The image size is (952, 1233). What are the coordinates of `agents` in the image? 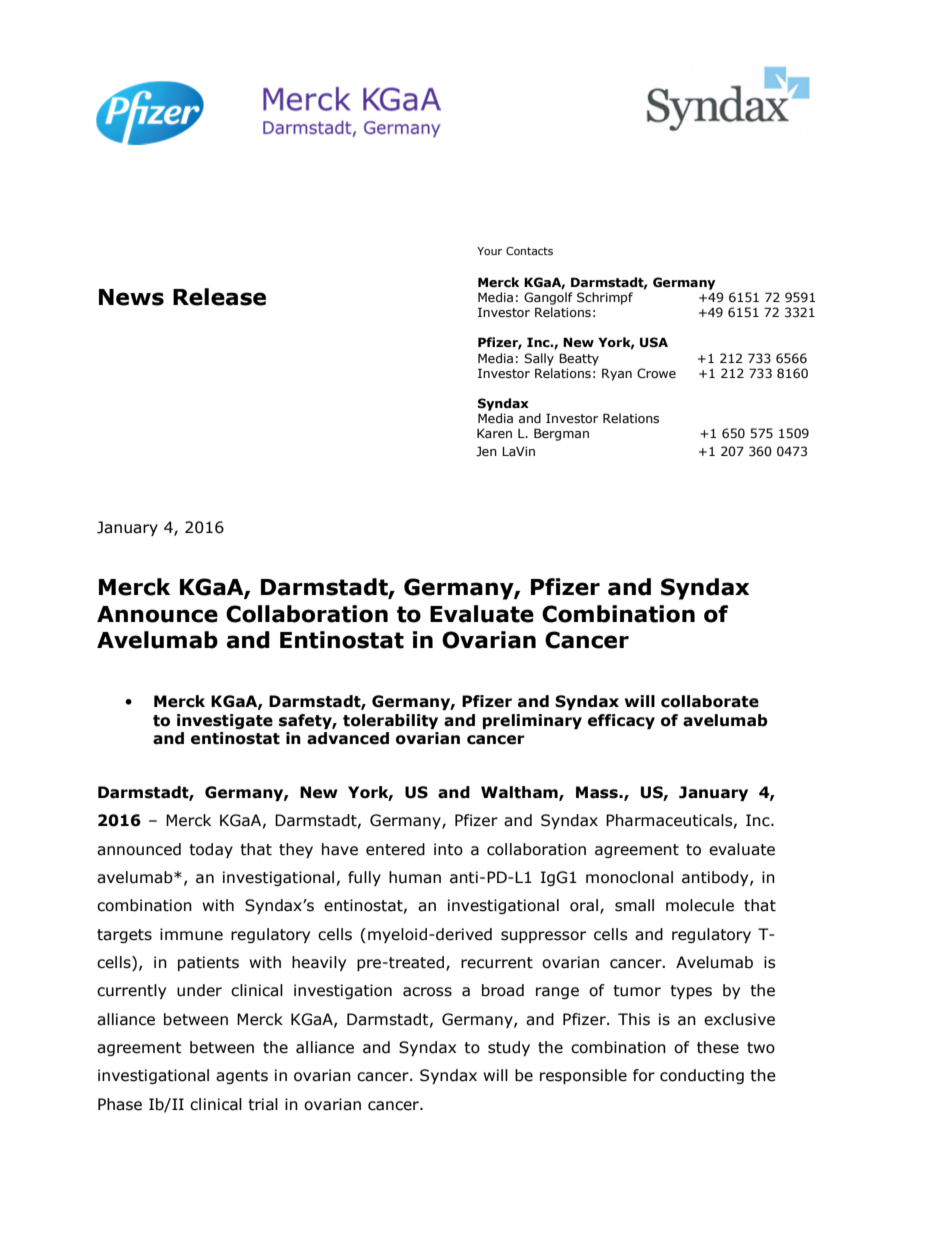 It's located at (242, 1077).
